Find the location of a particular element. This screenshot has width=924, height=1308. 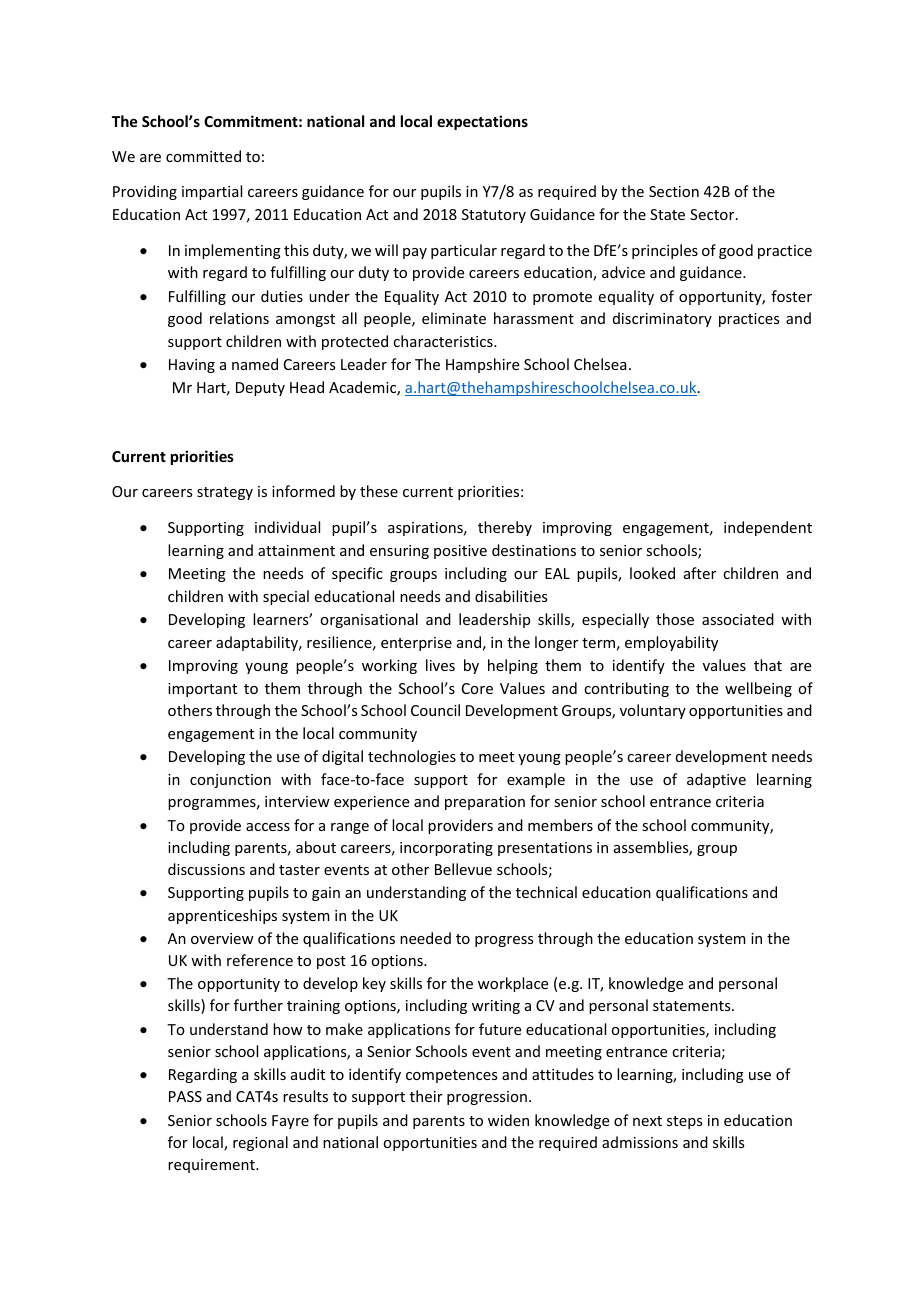

committed is located at coordinates (203, 156).
